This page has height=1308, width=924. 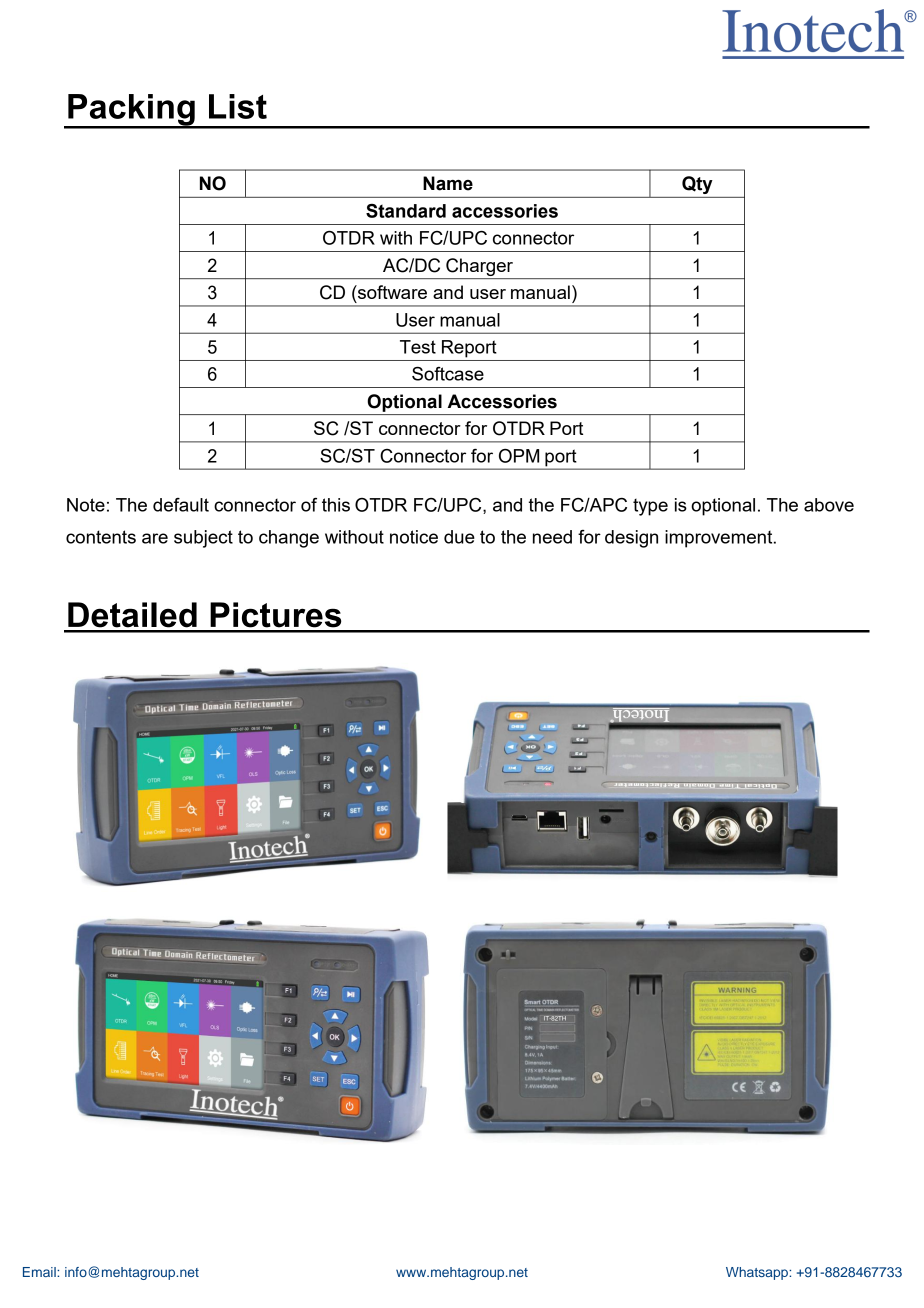 I want to click on design, so click(x=631, y=539).
